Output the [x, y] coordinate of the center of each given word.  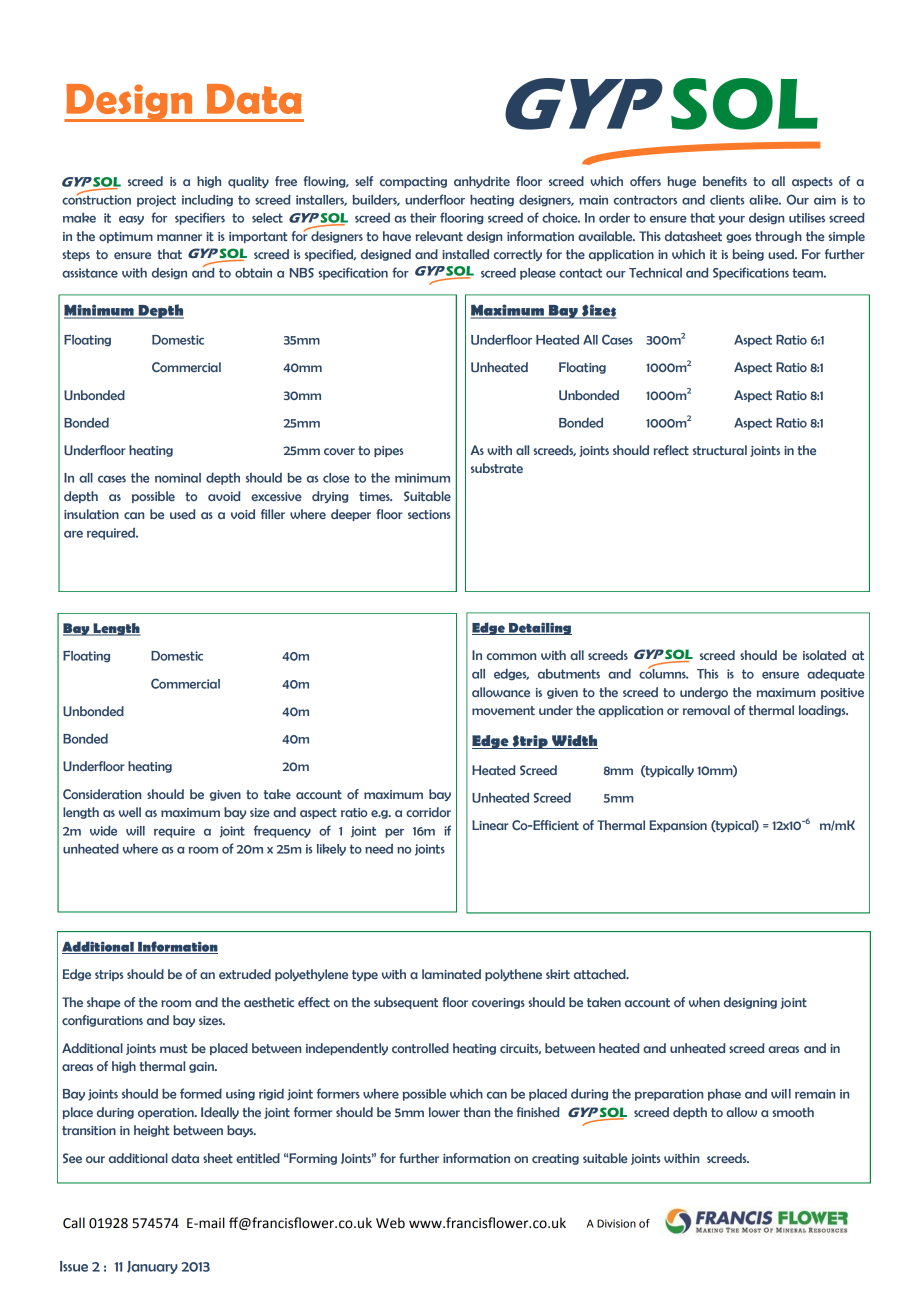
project [156, 201]
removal [706, 710]
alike [765, 200]
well [130, 812]
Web [390, 1223]
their [423, 218]
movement [503, 710]
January [152, 1267]
